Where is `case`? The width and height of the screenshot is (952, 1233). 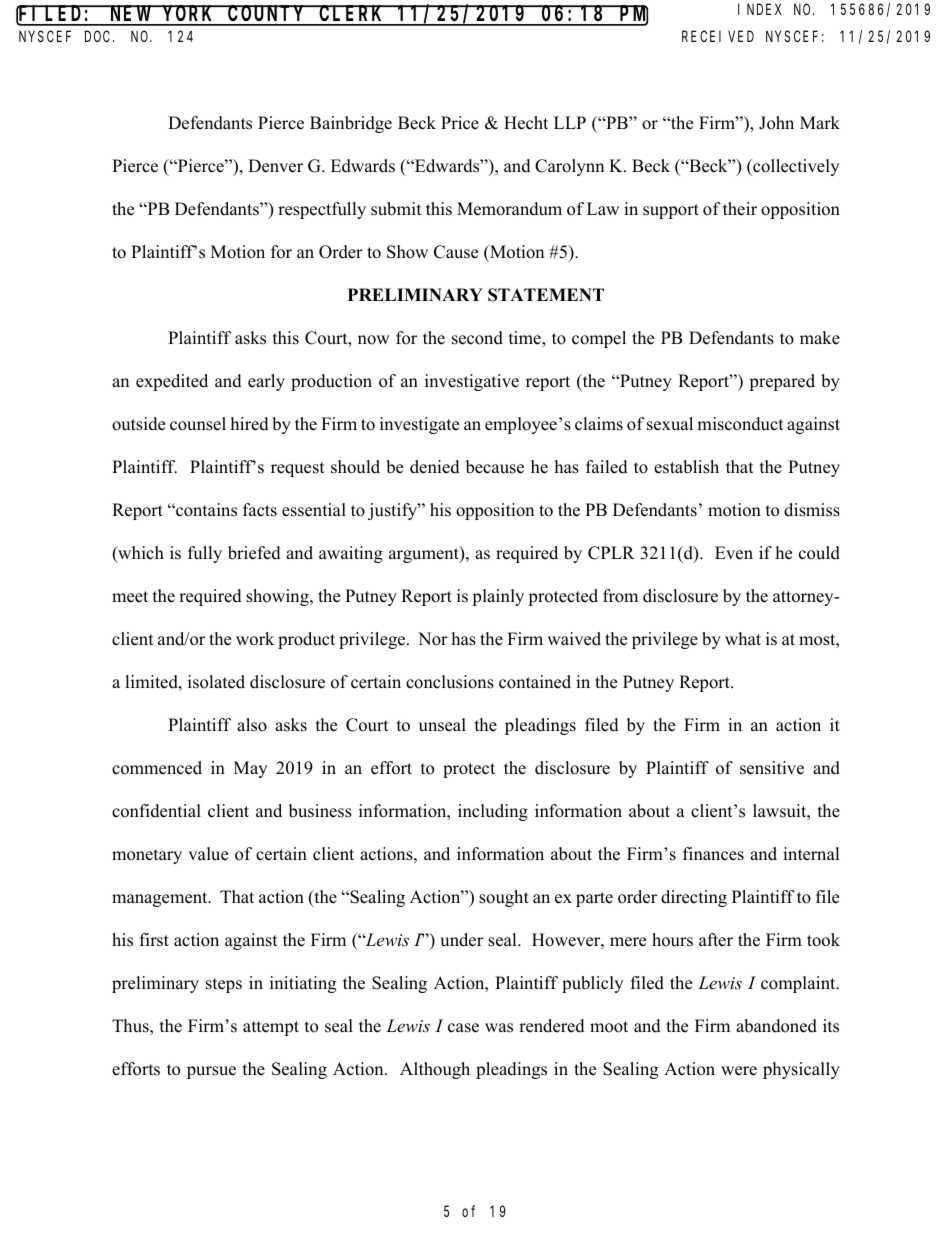 case is located at coordinates (463, 1028).
